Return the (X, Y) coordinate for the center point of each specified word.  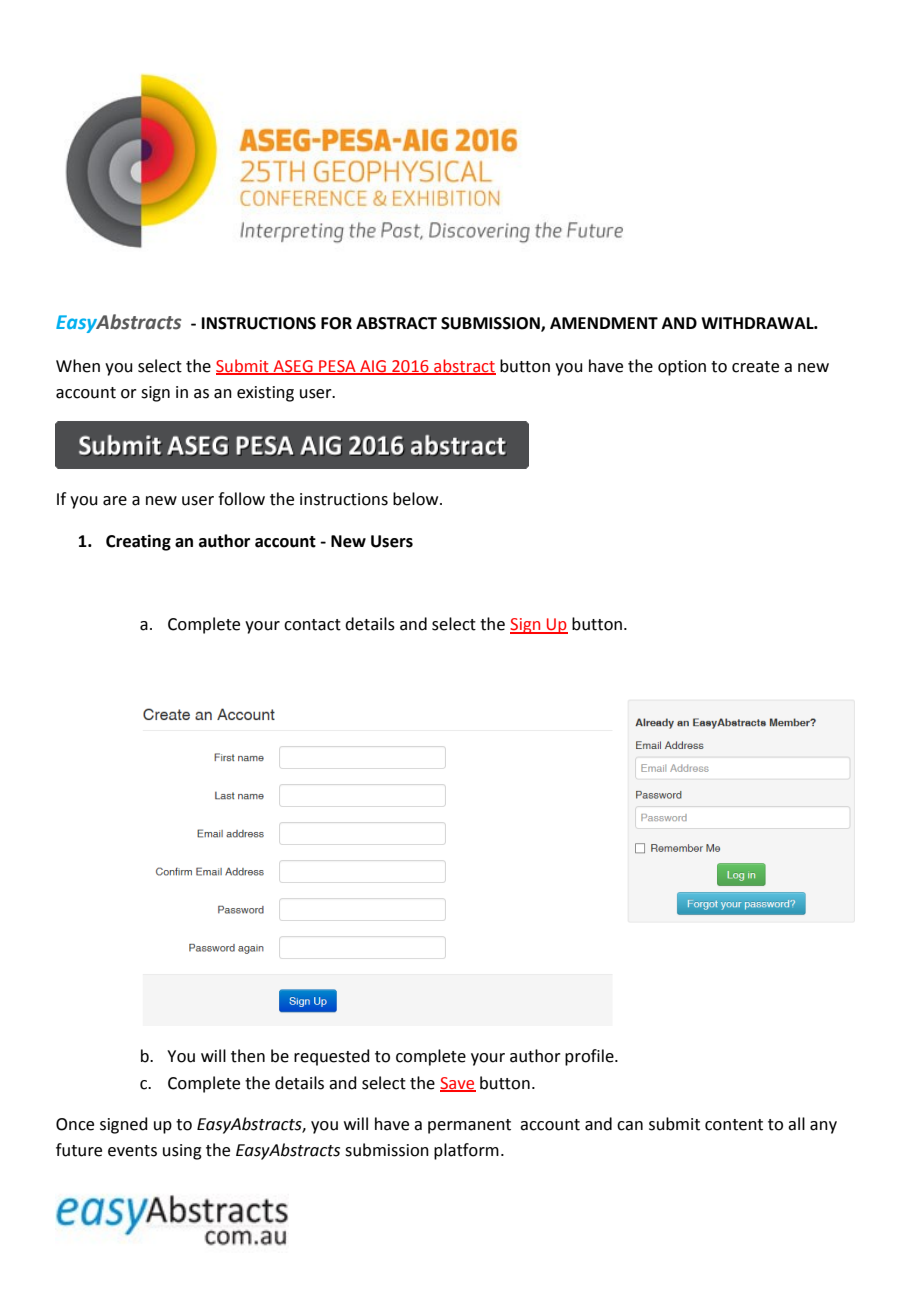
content (734, 1125)
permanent (469, 1126)
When (78, 366)
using (182, 1152)
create (755, 367)
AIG (373, 367)
